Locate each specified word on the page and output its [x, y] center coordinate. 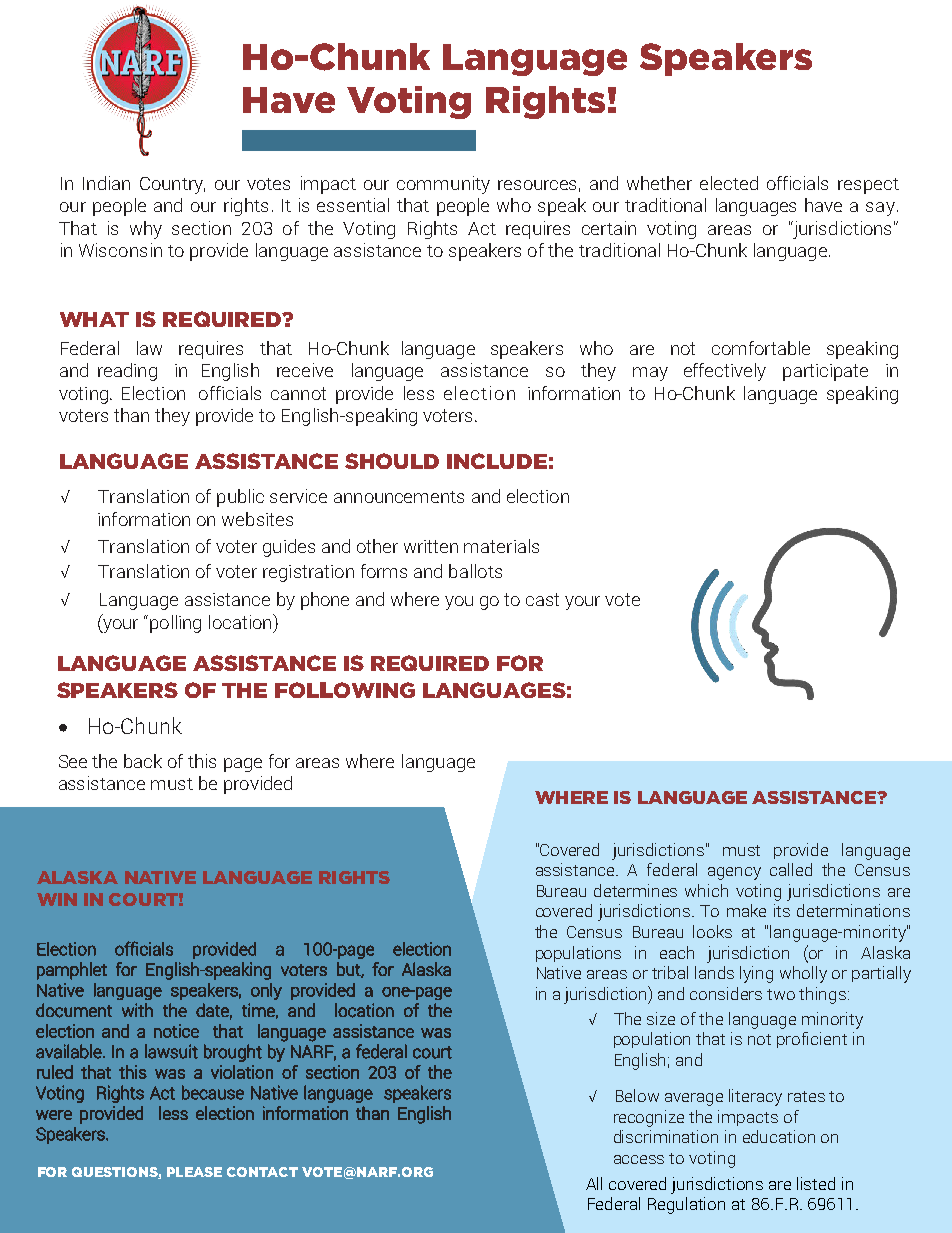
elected [729, 183]
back [143, 761]
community [443, 185]
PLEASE [194, 1172]
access [639, 1159]
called [791, 869]
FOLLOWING [345, 690]
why [146, 230]
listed [816, 1183]
